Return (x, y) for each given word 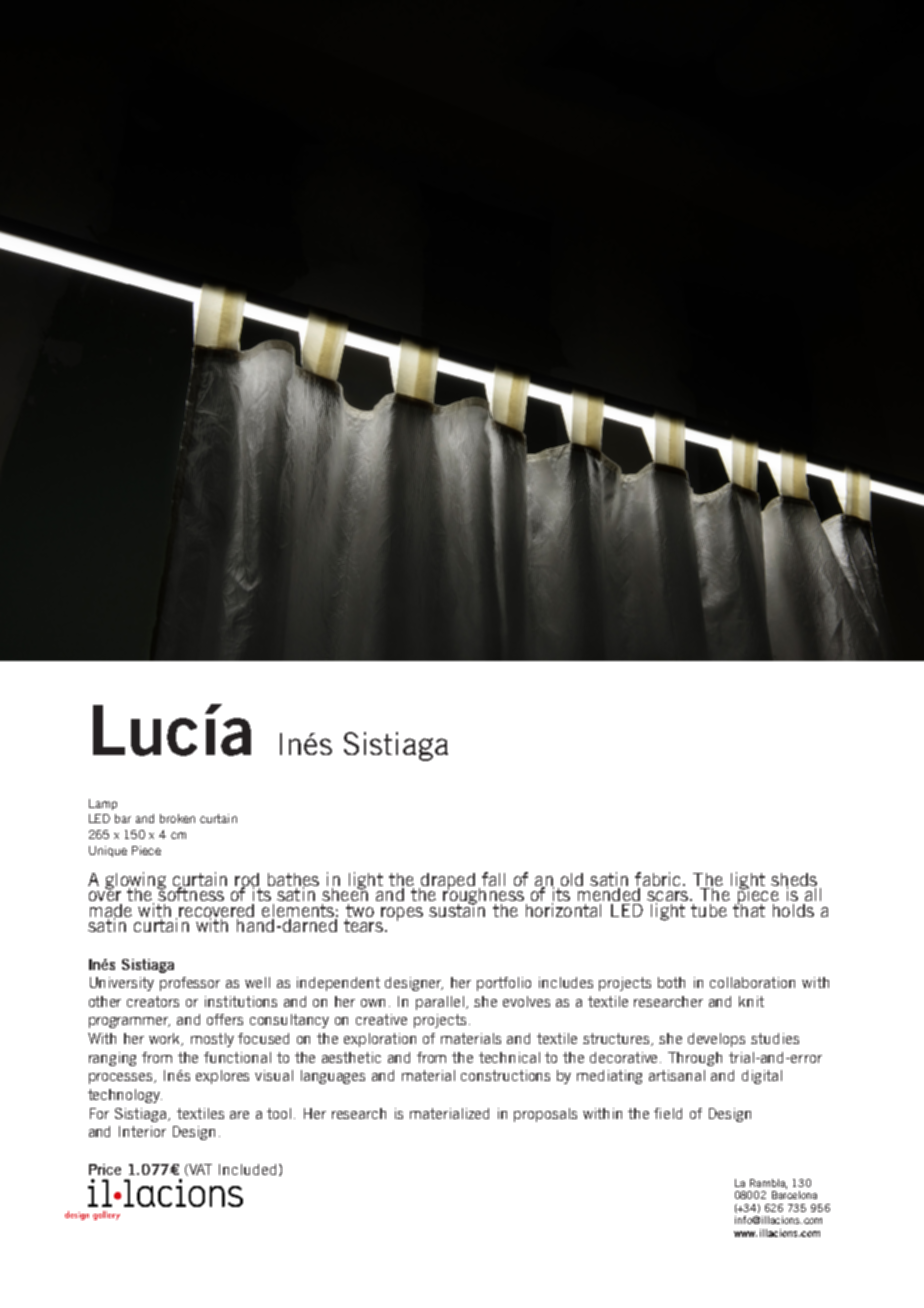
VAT (199, 1170)
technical (509, 1057)
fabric (659, 879)
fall (493, 879)
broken (177, 818)
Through (695, 1059)
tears (363, 925)
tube (709, 910)
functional (237, 1057)
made (111, 911)
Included (247, 1169)
